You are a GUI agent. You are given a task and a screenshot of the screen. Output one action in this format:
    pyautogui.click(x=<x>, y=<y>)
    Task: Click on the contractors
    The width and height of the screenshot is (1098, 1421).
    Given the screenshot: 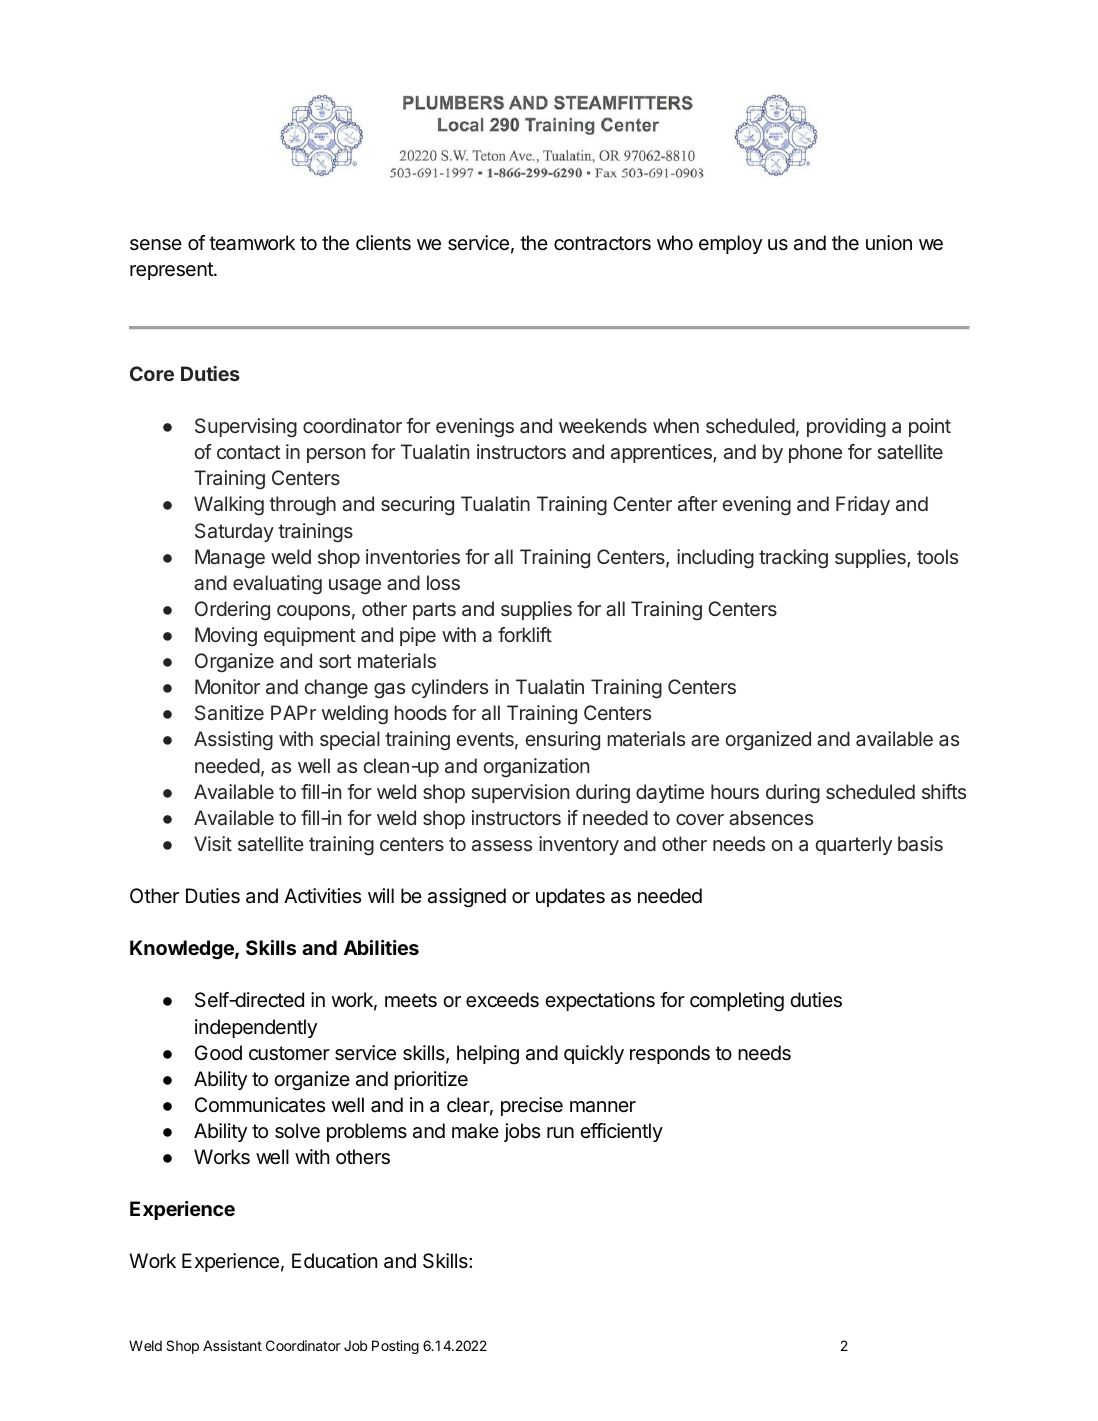 What is the action you would take?
    pyautogui.click(x=602, y=243)
